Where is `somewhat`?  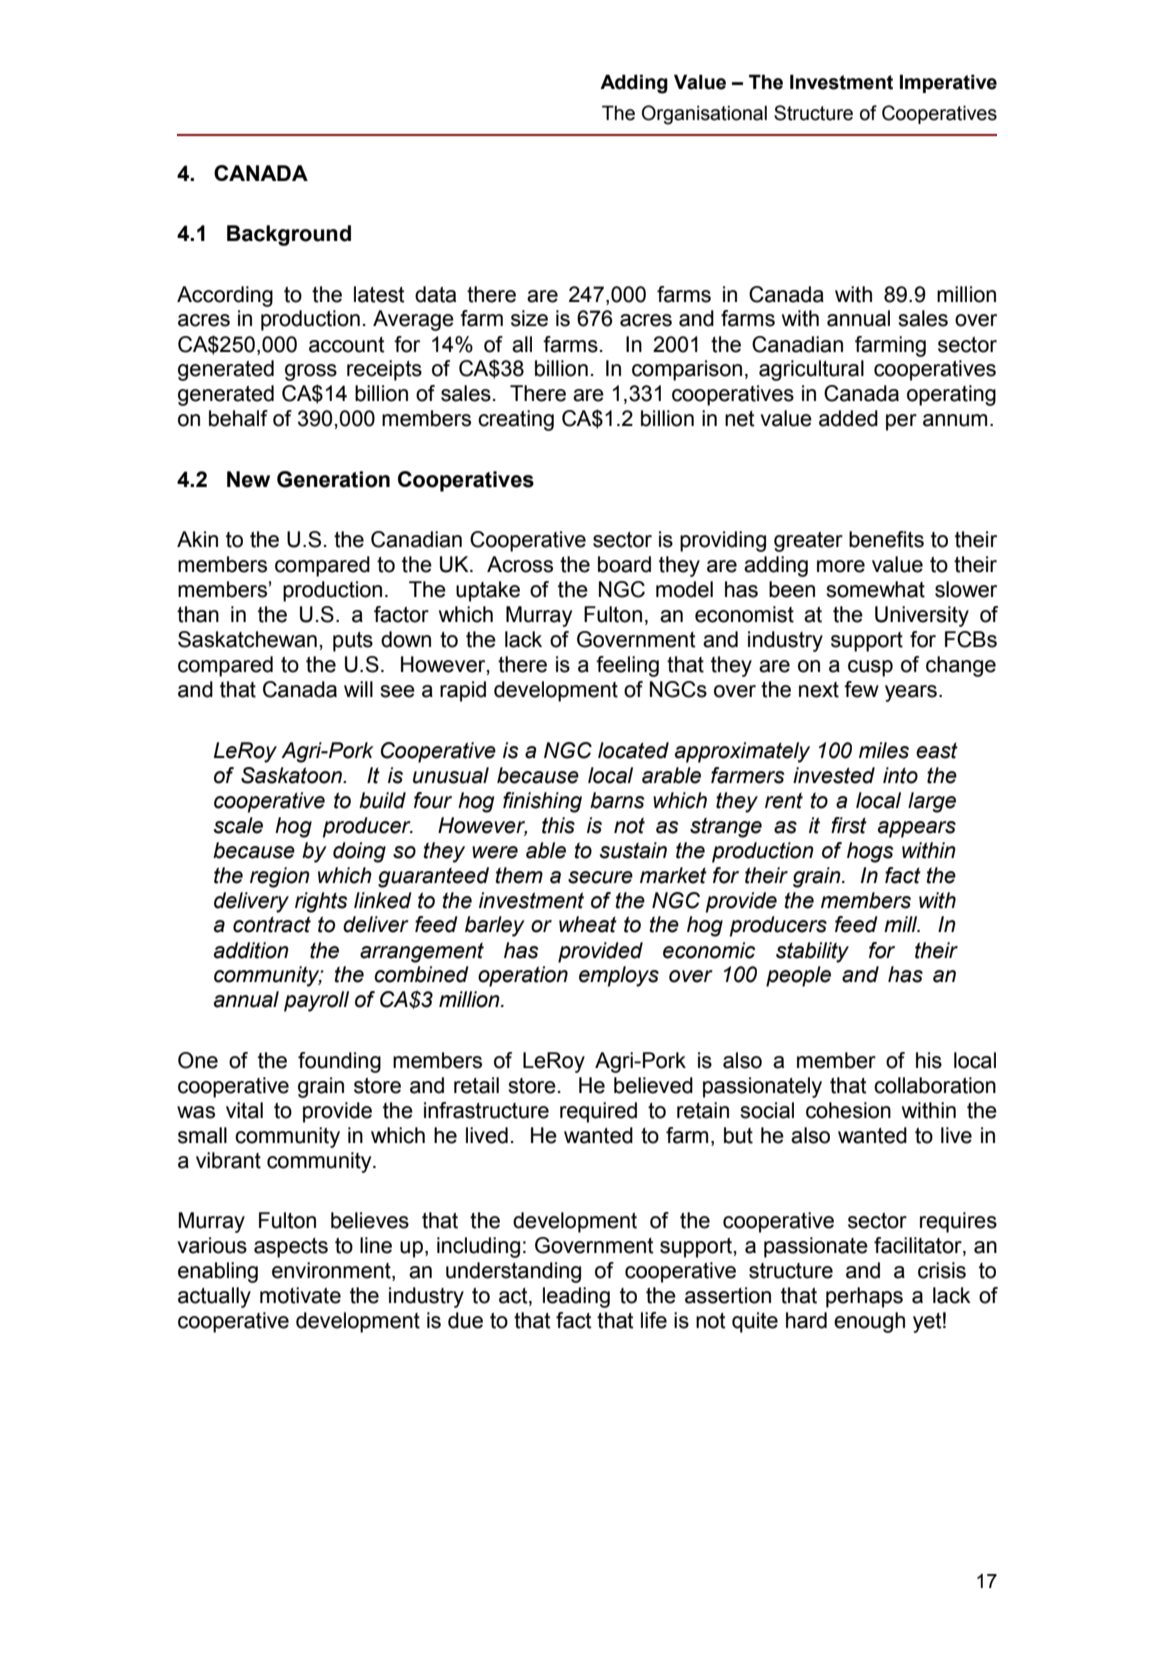
somewhat is located at coordinates (875, 589).
